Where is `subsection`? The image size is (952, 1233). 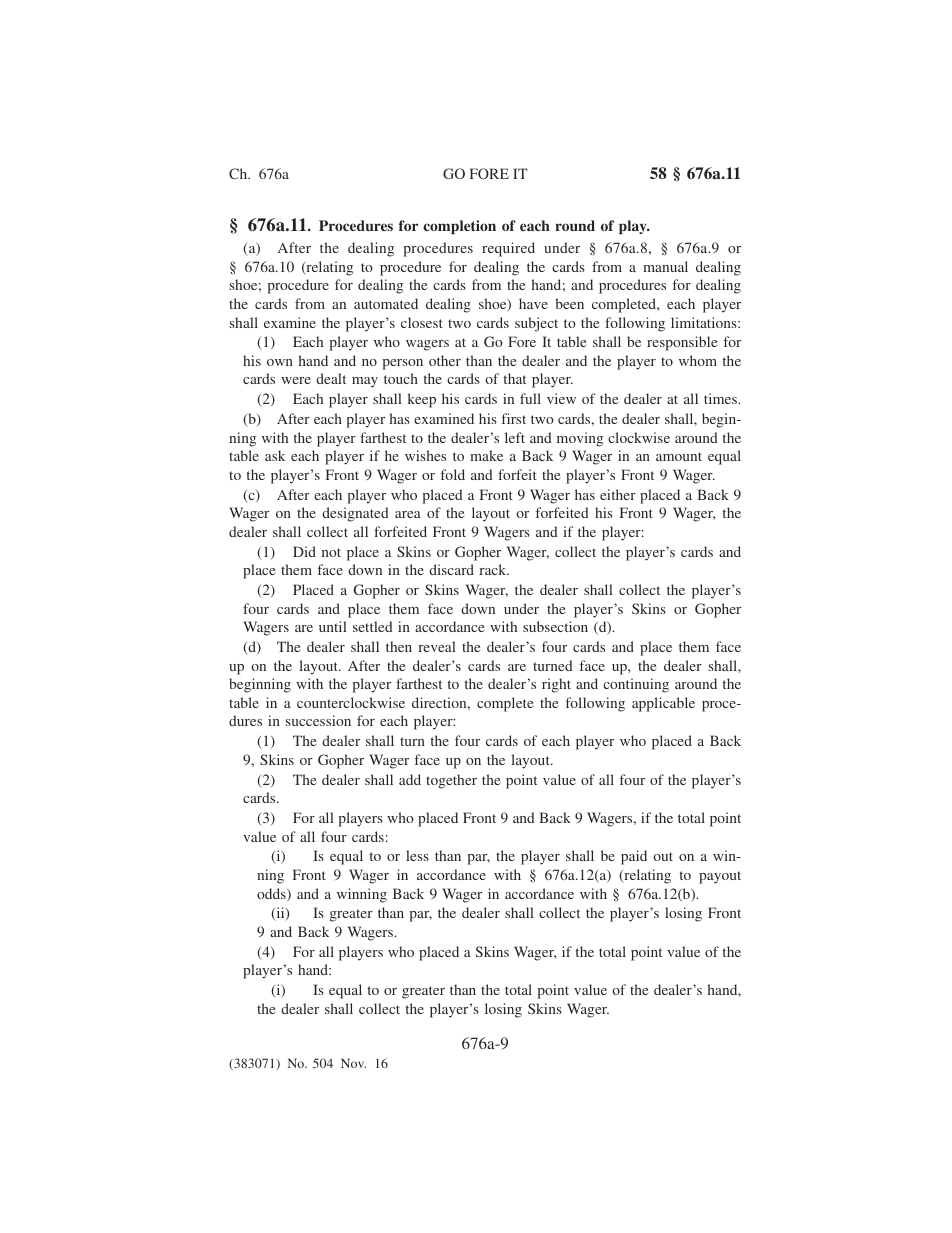
subsection is located at coordinates (555, 626).
